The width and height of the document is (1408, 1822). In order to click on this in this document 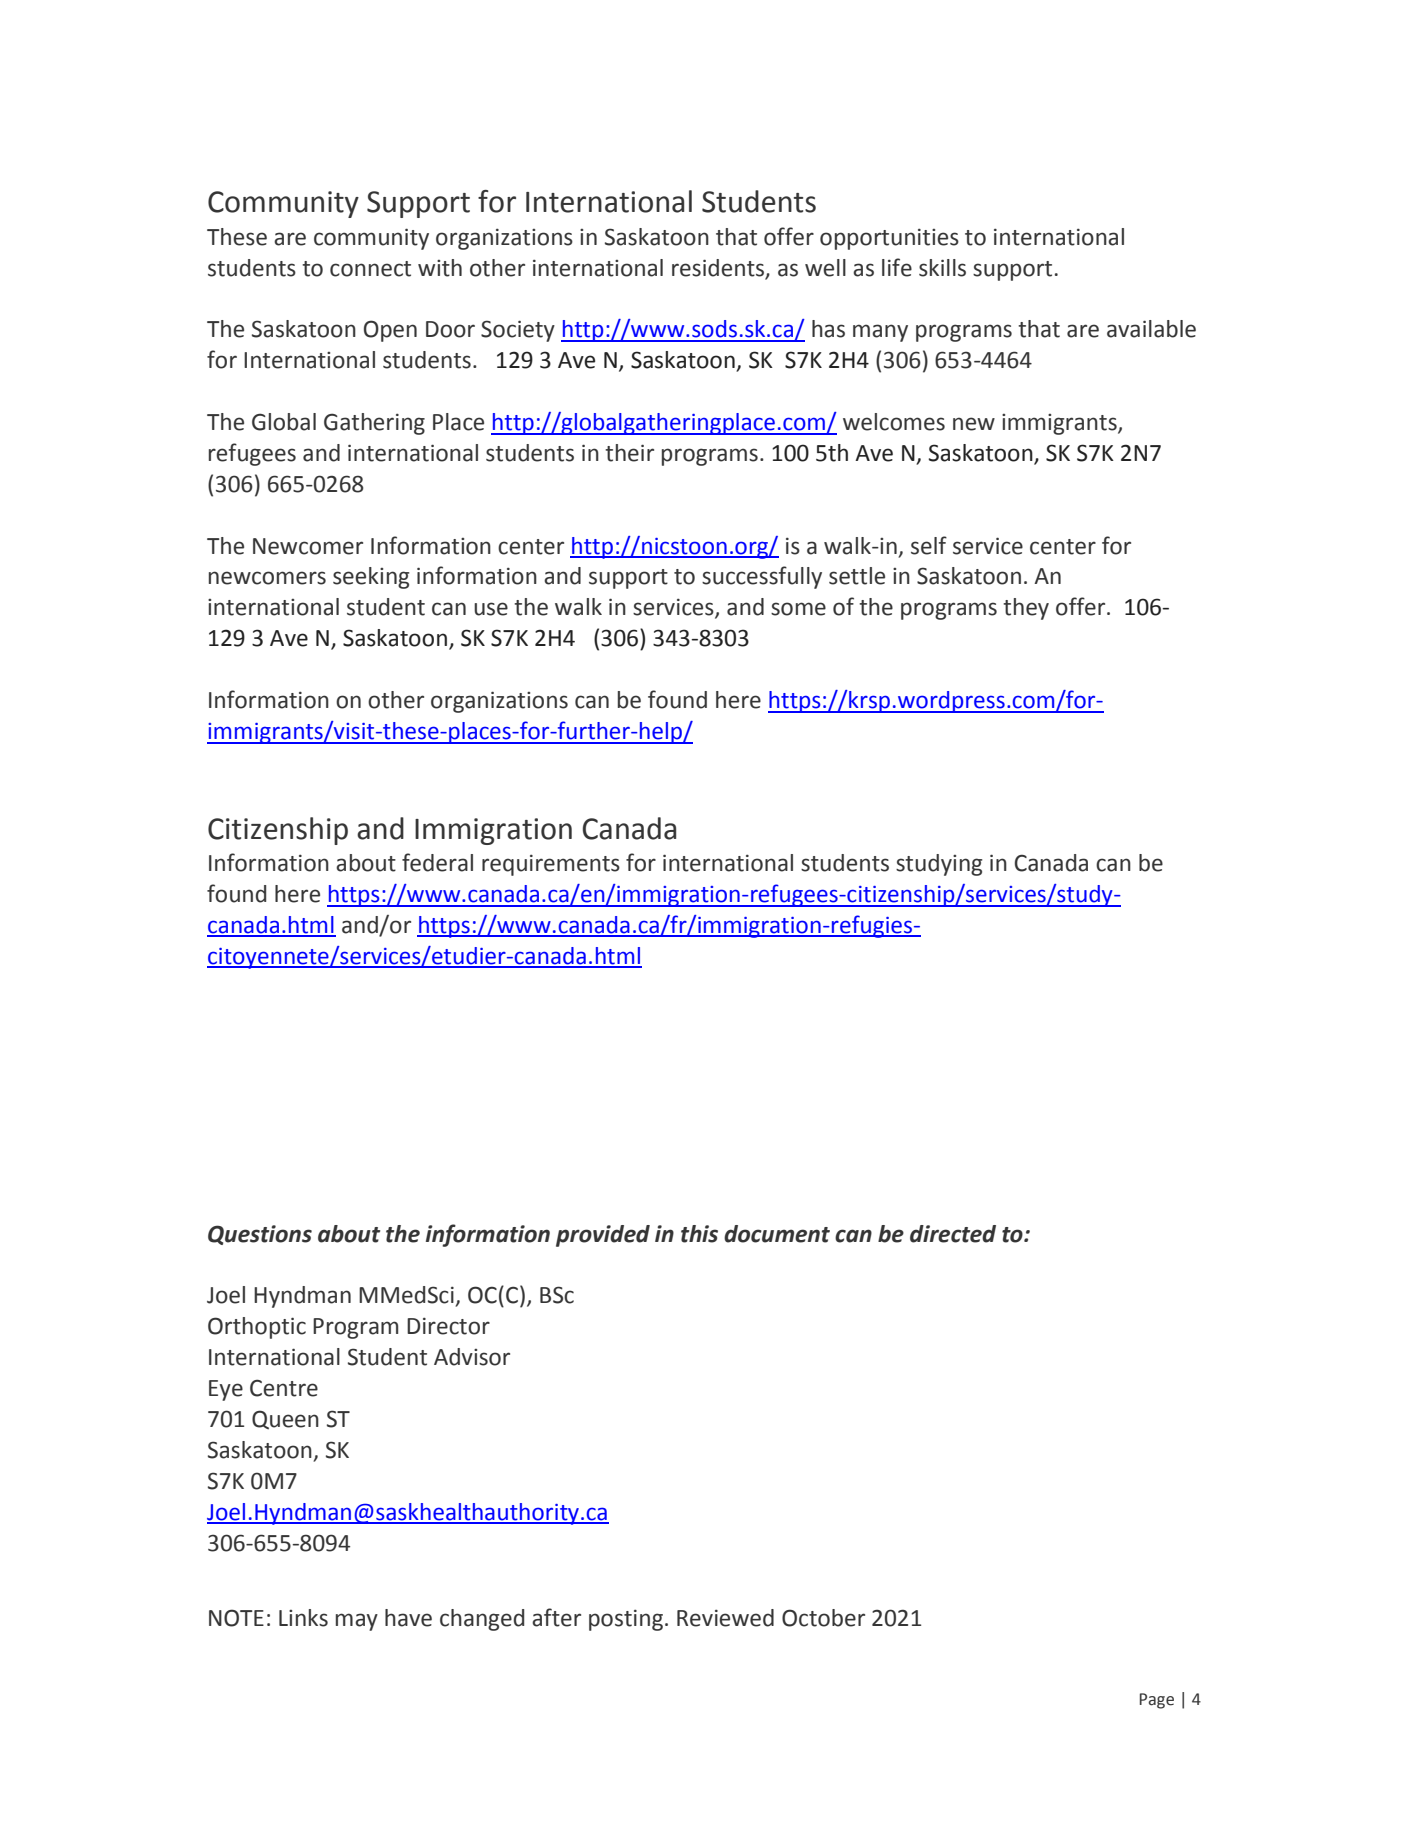, I will do `click(699, 1234)`.
